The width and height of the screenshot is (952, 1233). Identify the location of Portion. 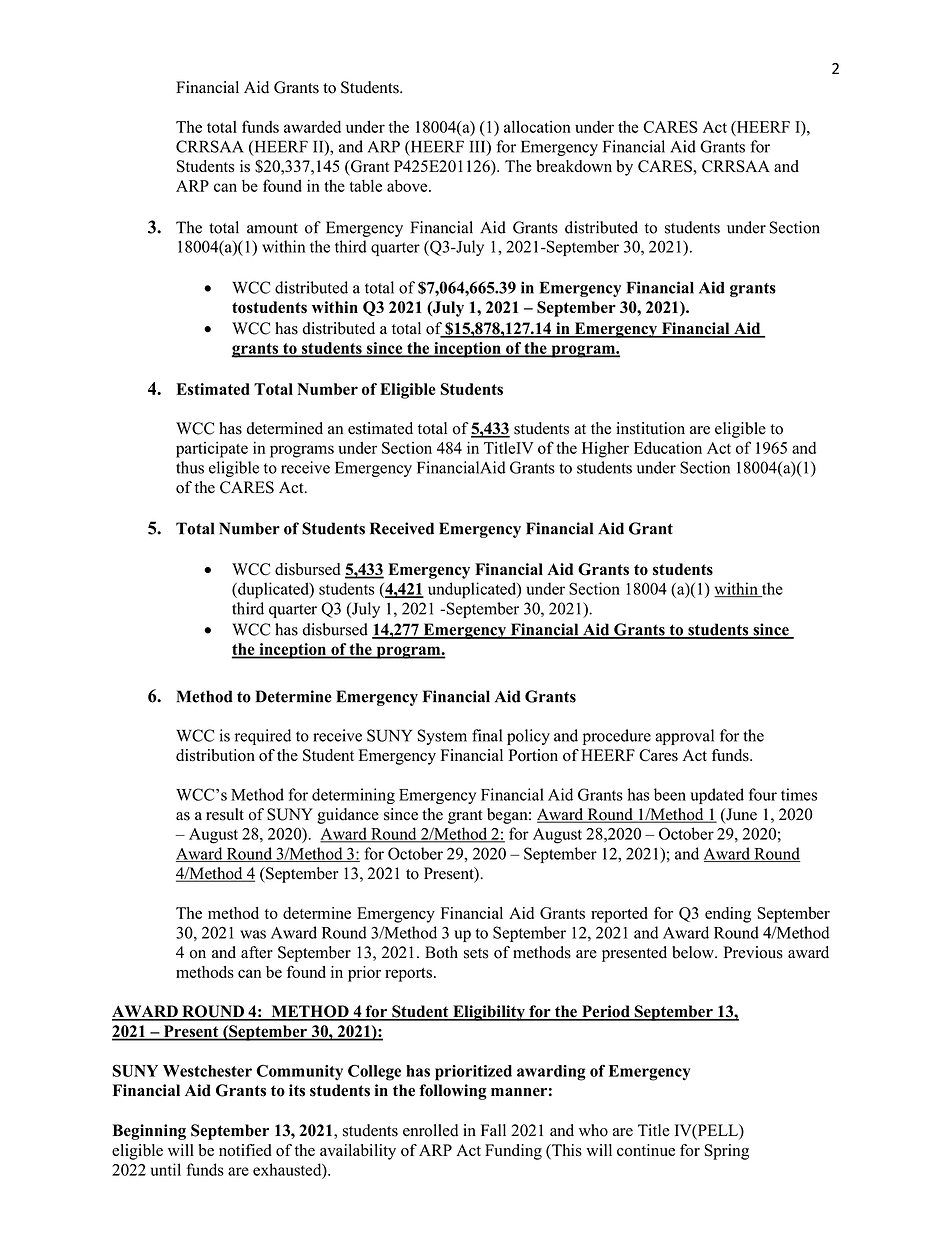
(533, 755).
